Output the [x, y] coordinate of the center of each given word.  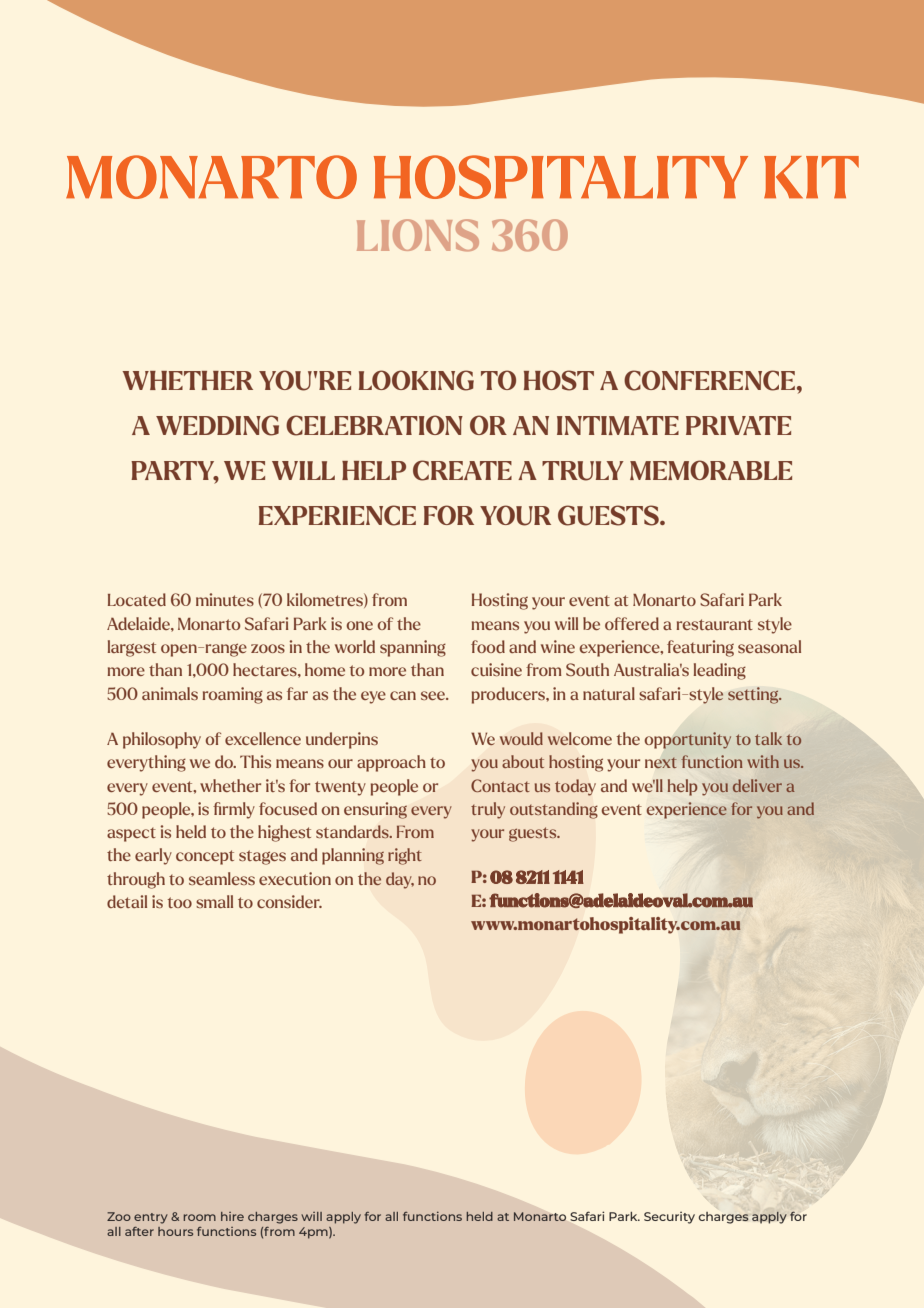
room [199, 1217]
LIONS [418, 235]
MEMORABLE [711, 470]
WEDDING [217, 425]
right [405, 856]
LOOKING [416, 380]
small [214, 901]
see [434, 695]
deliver [757, 785]
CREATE [462, 470]
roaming [232, 695]
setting [754, 695]
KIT [811, 177]
